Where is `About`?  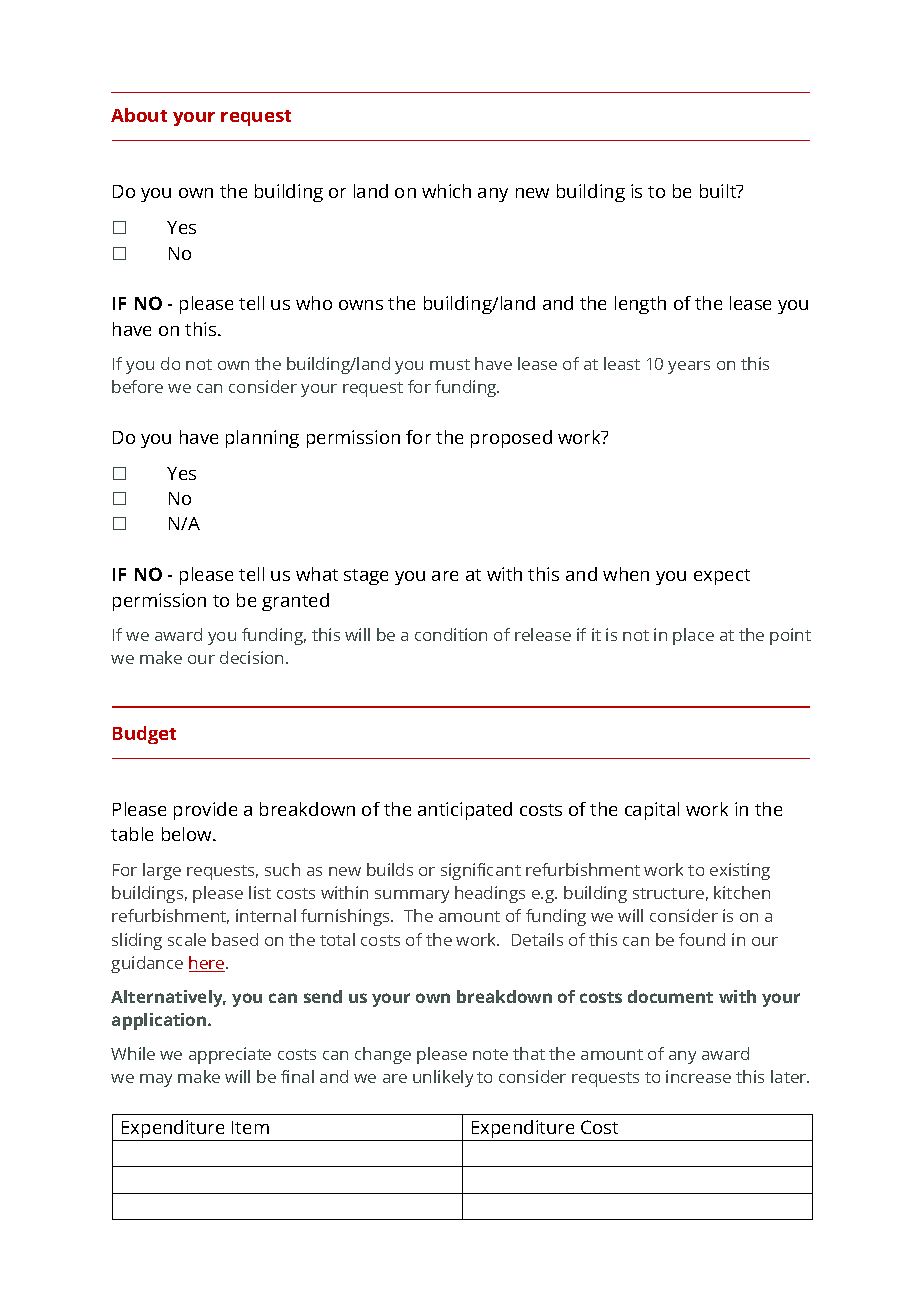 About is located at coordinates (139, 115).
